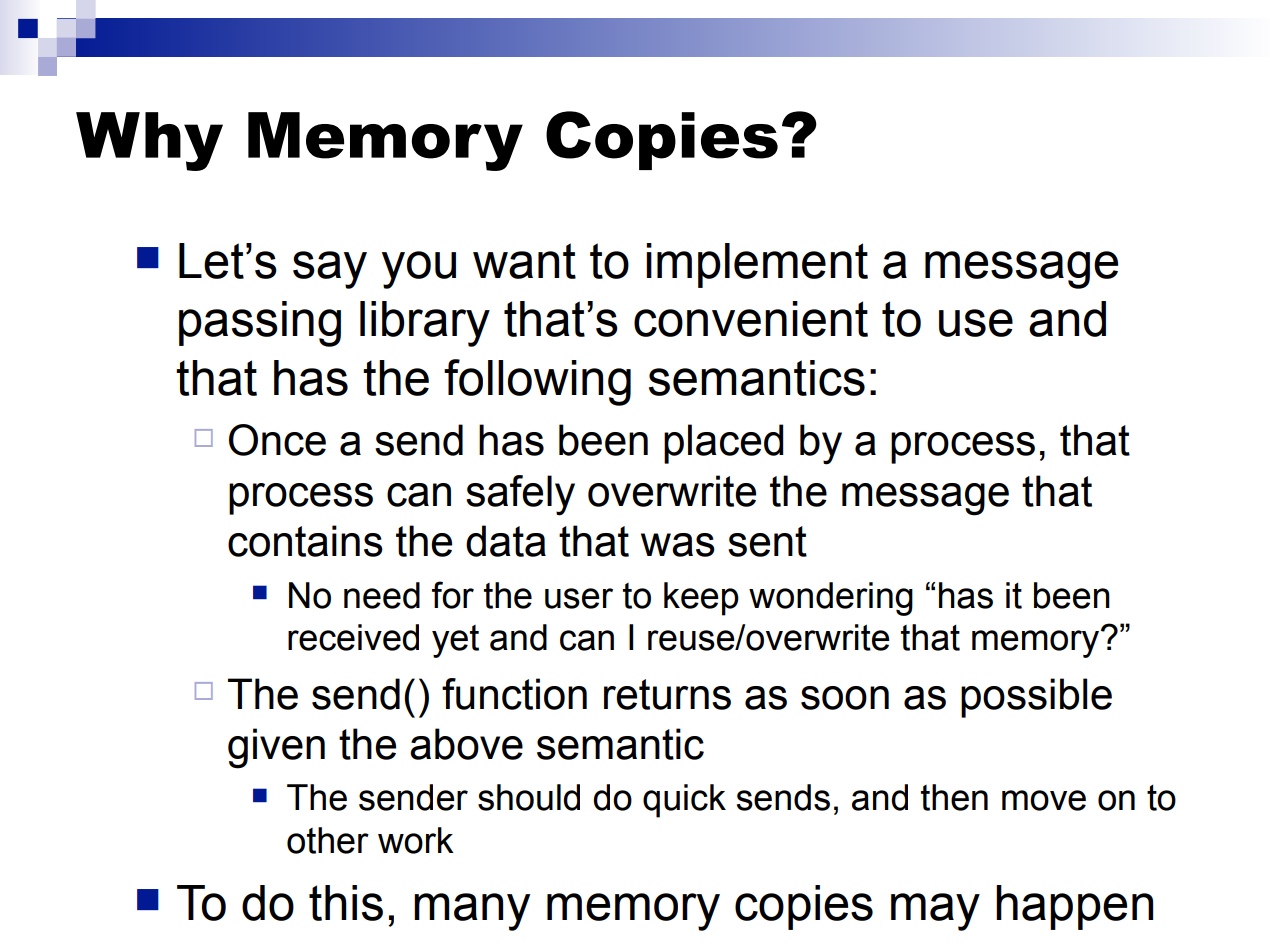  I want to click on want, so click(524, 261).
